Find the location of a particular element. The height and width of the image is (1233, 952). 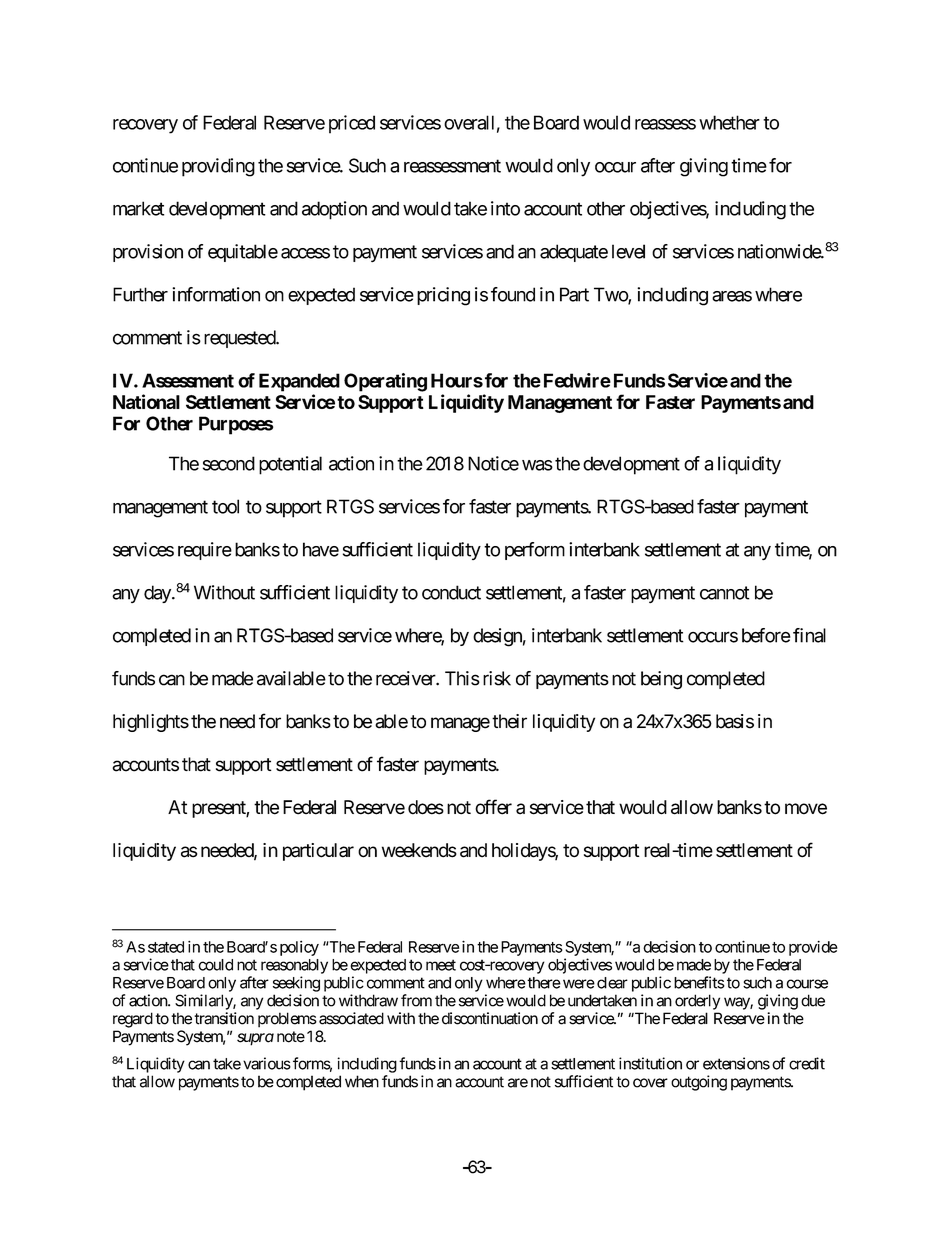

being is located at coordinates (661, 680).
